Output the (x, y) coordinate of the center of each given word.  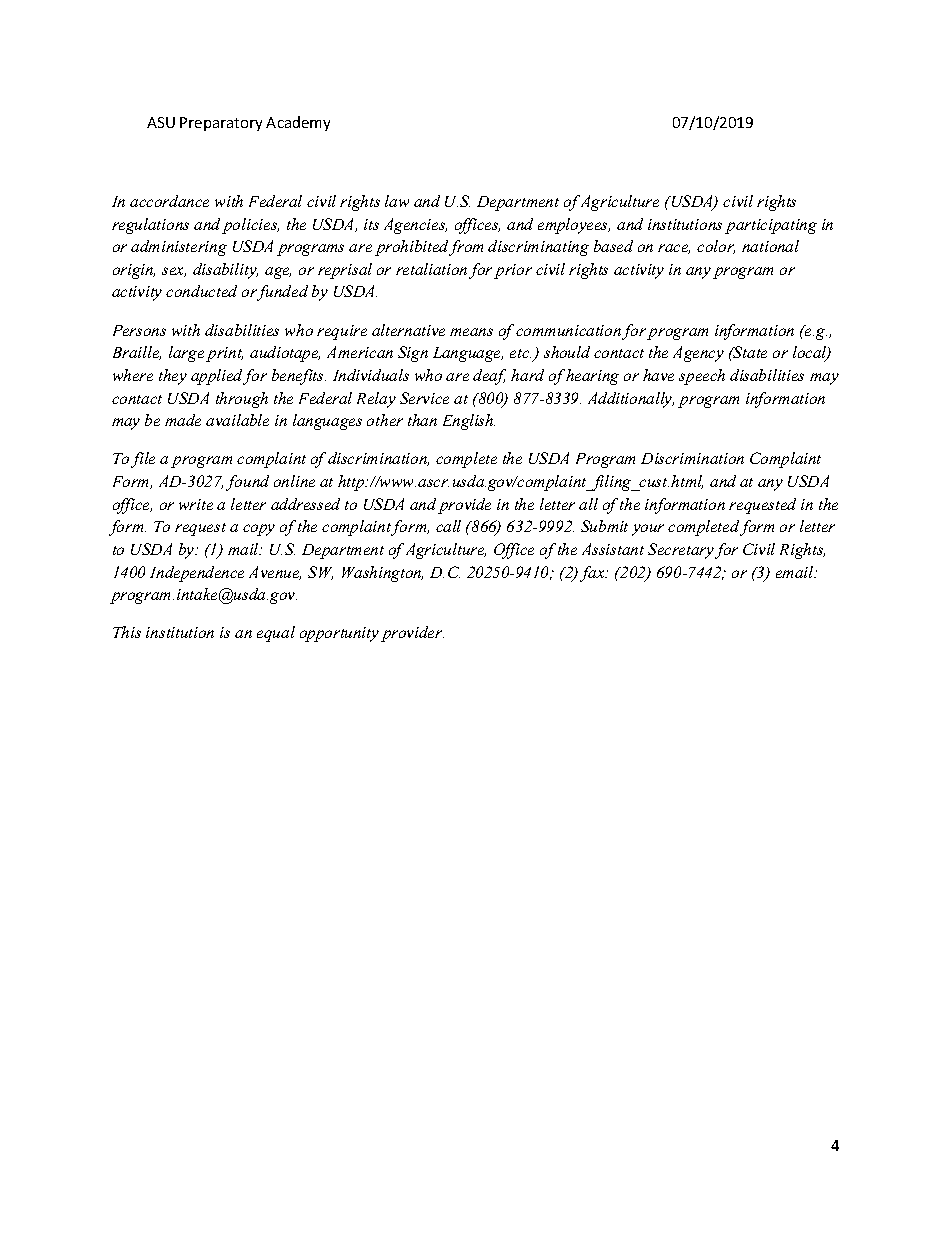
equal (276, 634)
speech (702, 377)
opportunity (339, 634)
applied (217, 377)
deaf (489, 377)
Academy (298, 123)
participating (771, 226)
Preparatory (221, 124)
